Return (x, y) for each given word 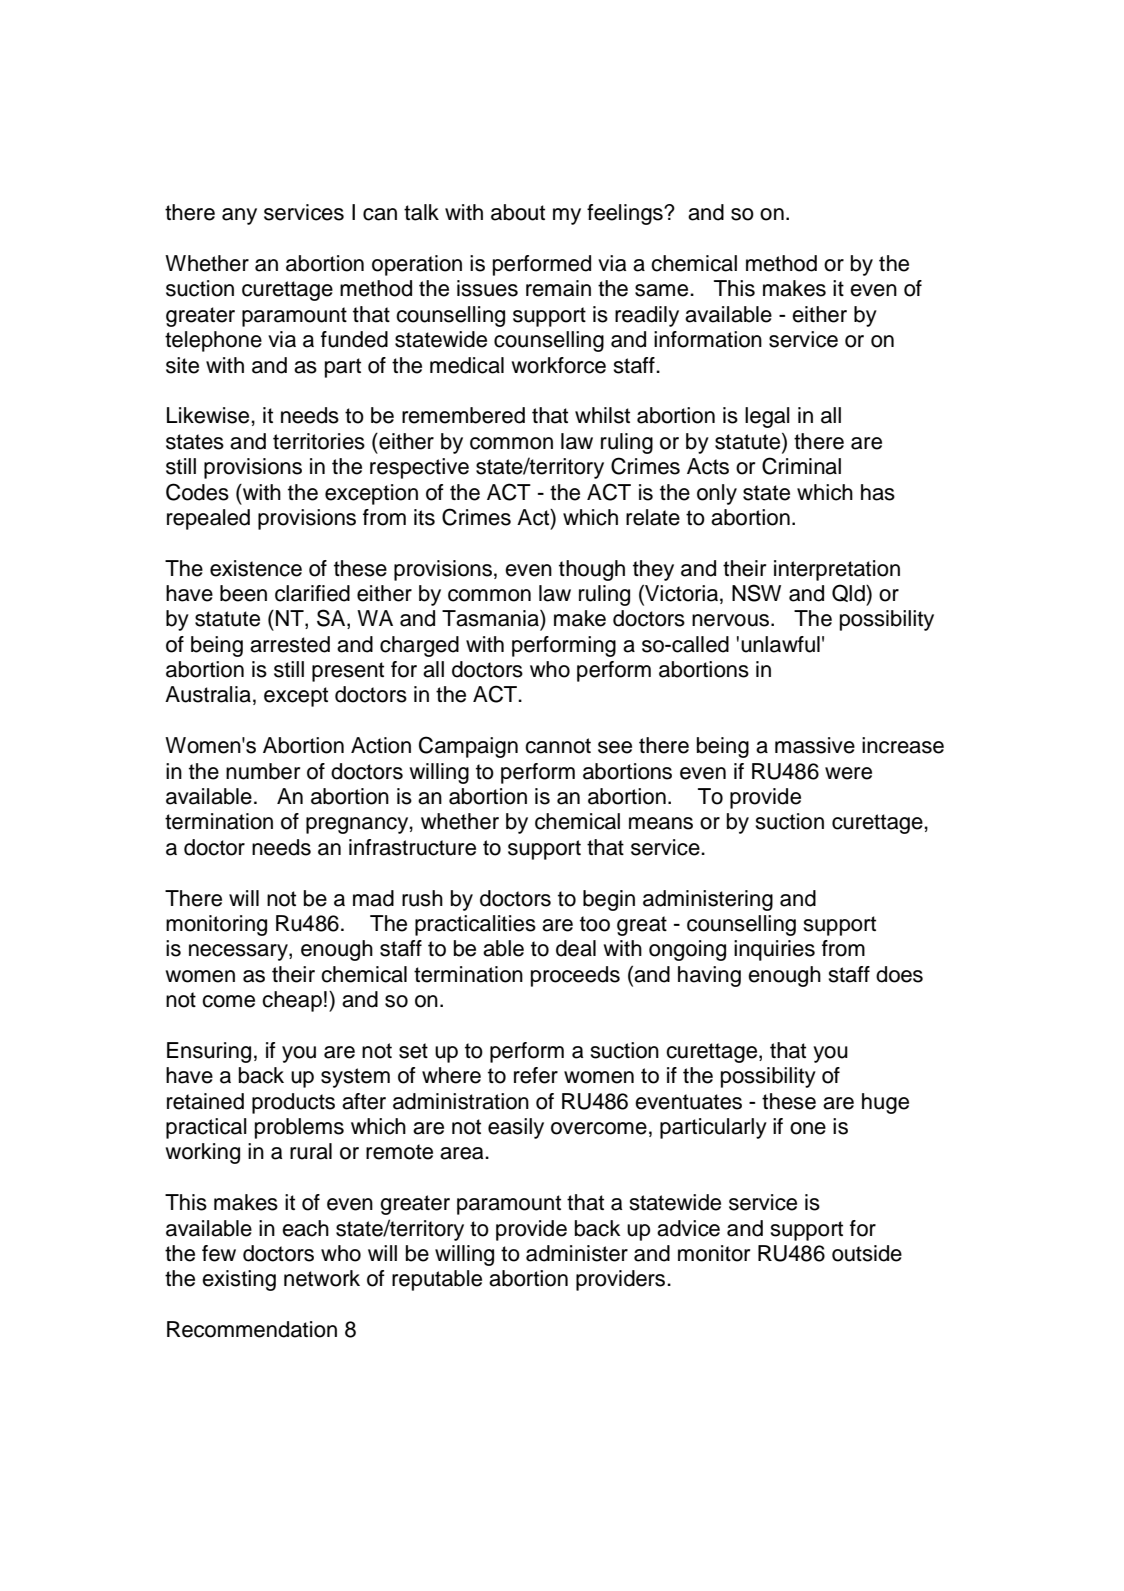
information (708, 339)
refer (536, 1075)
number (263, 771)
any (239, 216)
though (592, 570)
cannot (558, 746)
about (518, 212)
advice (688, 1228)
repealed (208, 519)
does (899, 974)
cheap (292, 1001)
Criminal (801, 466)
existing (239, 1280)
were (848, 773)
